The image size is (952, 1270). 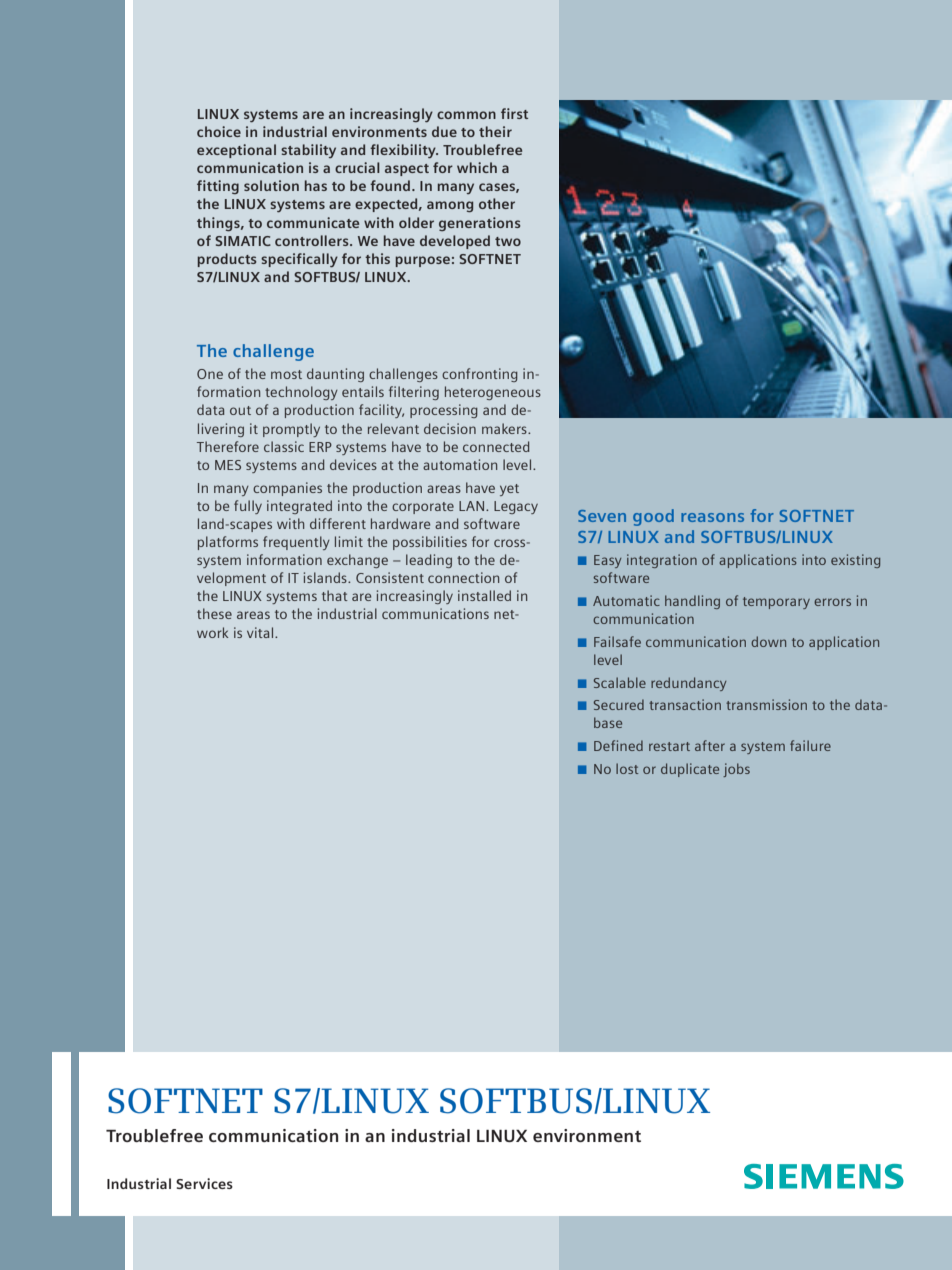 What do you see at coordinates (505, 428) in the screenshot?
I see `makers` at bounding box center [505, 428].
